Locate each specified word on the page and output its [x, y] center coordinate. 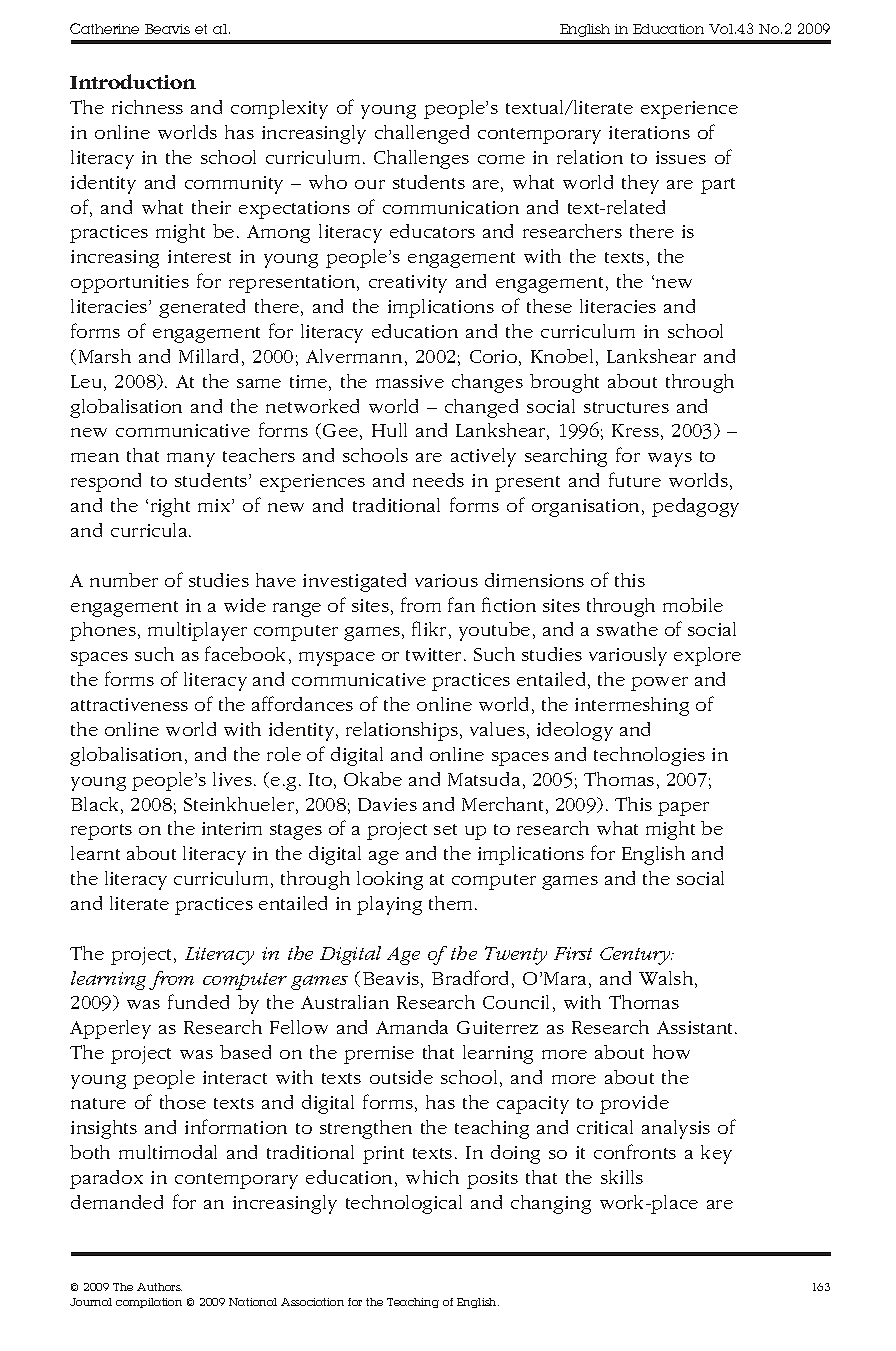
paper [683, 809]
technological [404, 1204]
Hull [389, 430]
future [635, 479]
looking [390, 880]
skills [622, 1177]
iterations [649, 132]
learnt [95, 853]
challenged [422, 134]
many [191, 460]
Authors [159, 1287]
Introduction [133, 81]
